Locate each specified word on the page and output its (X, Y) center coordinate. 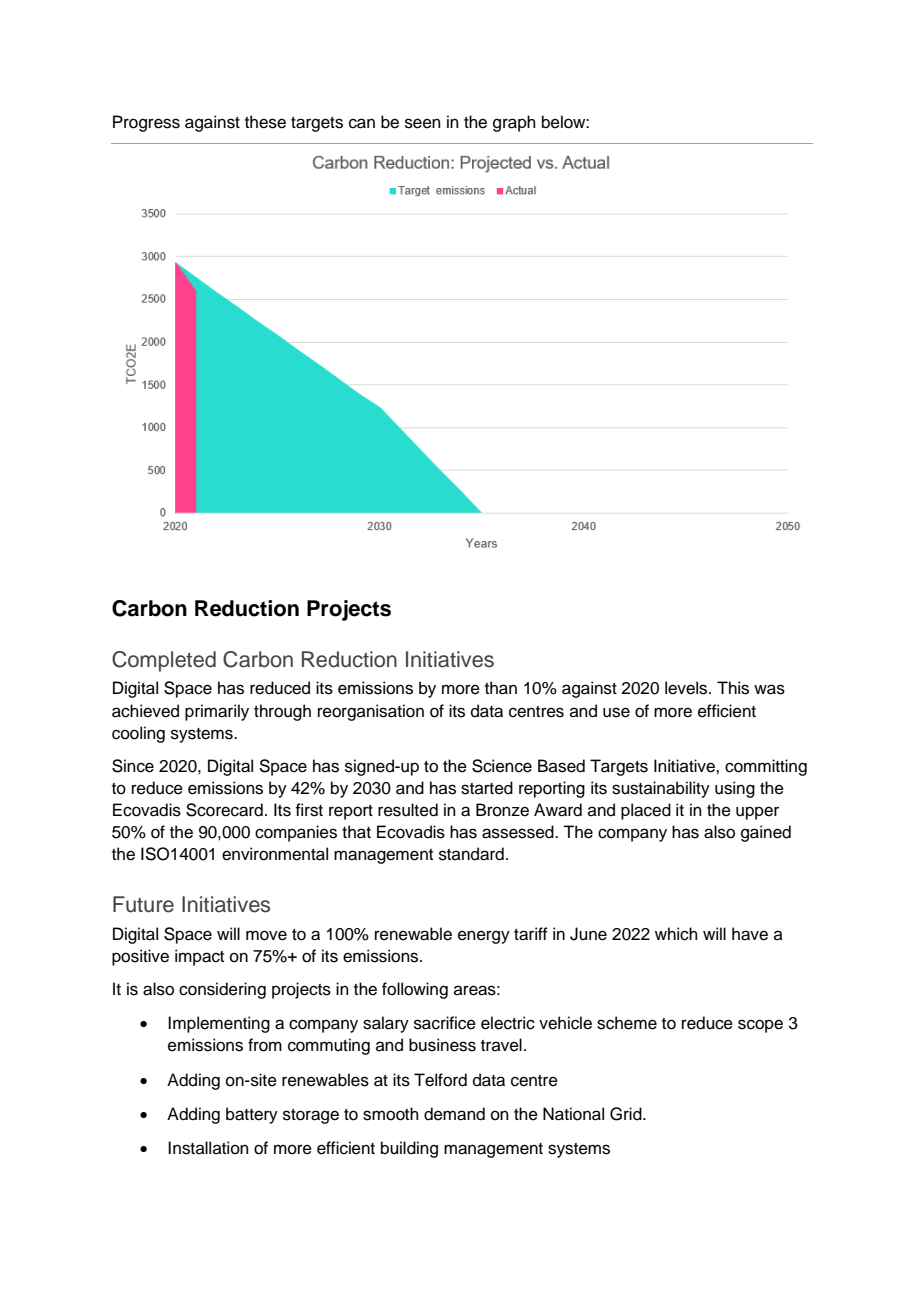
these (265, 122)
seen (423, 123)
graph (514, 123)
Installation (208, 1148)
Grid (627, 1114)
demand (454, 1114)
